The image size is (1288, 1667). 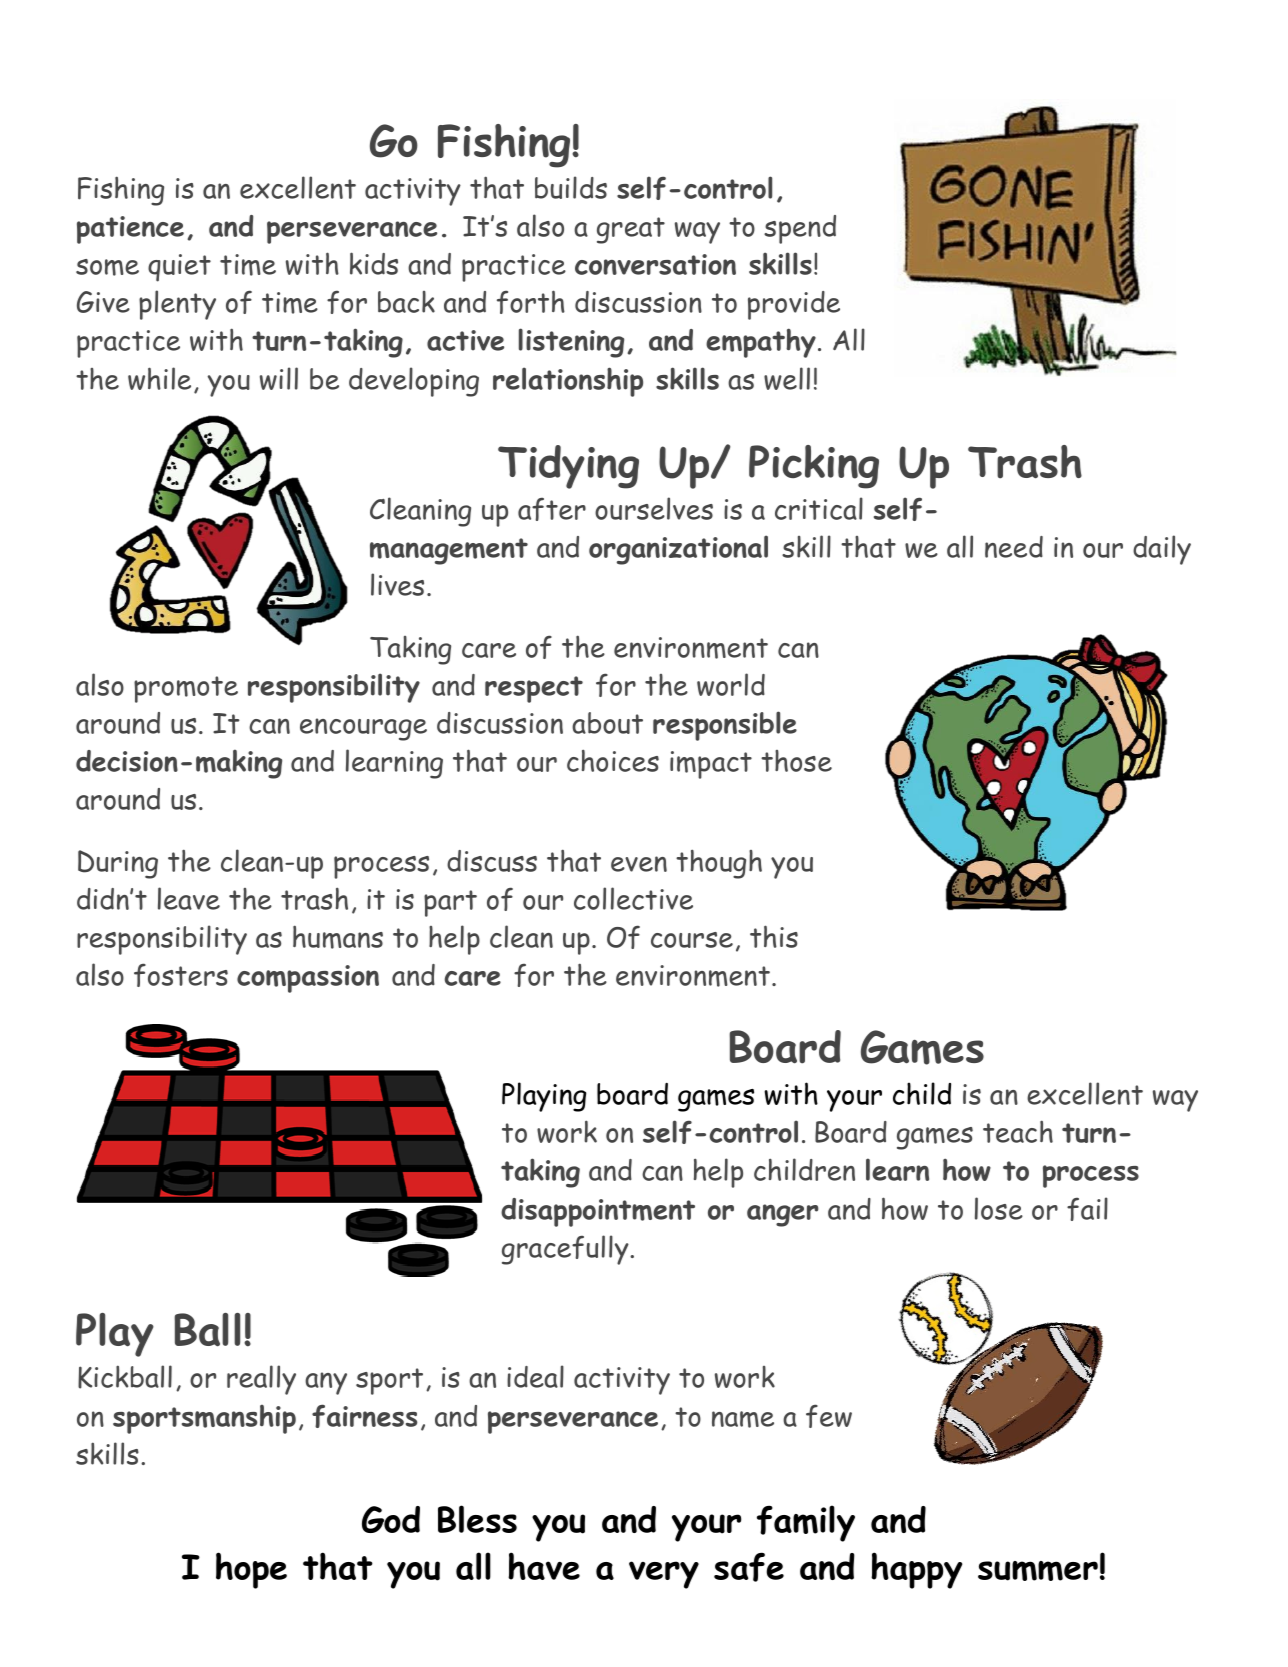 What do you see at coordinates (664, 1575) in the screenshot?
I see `very` at bounding box center [664, 1575].
